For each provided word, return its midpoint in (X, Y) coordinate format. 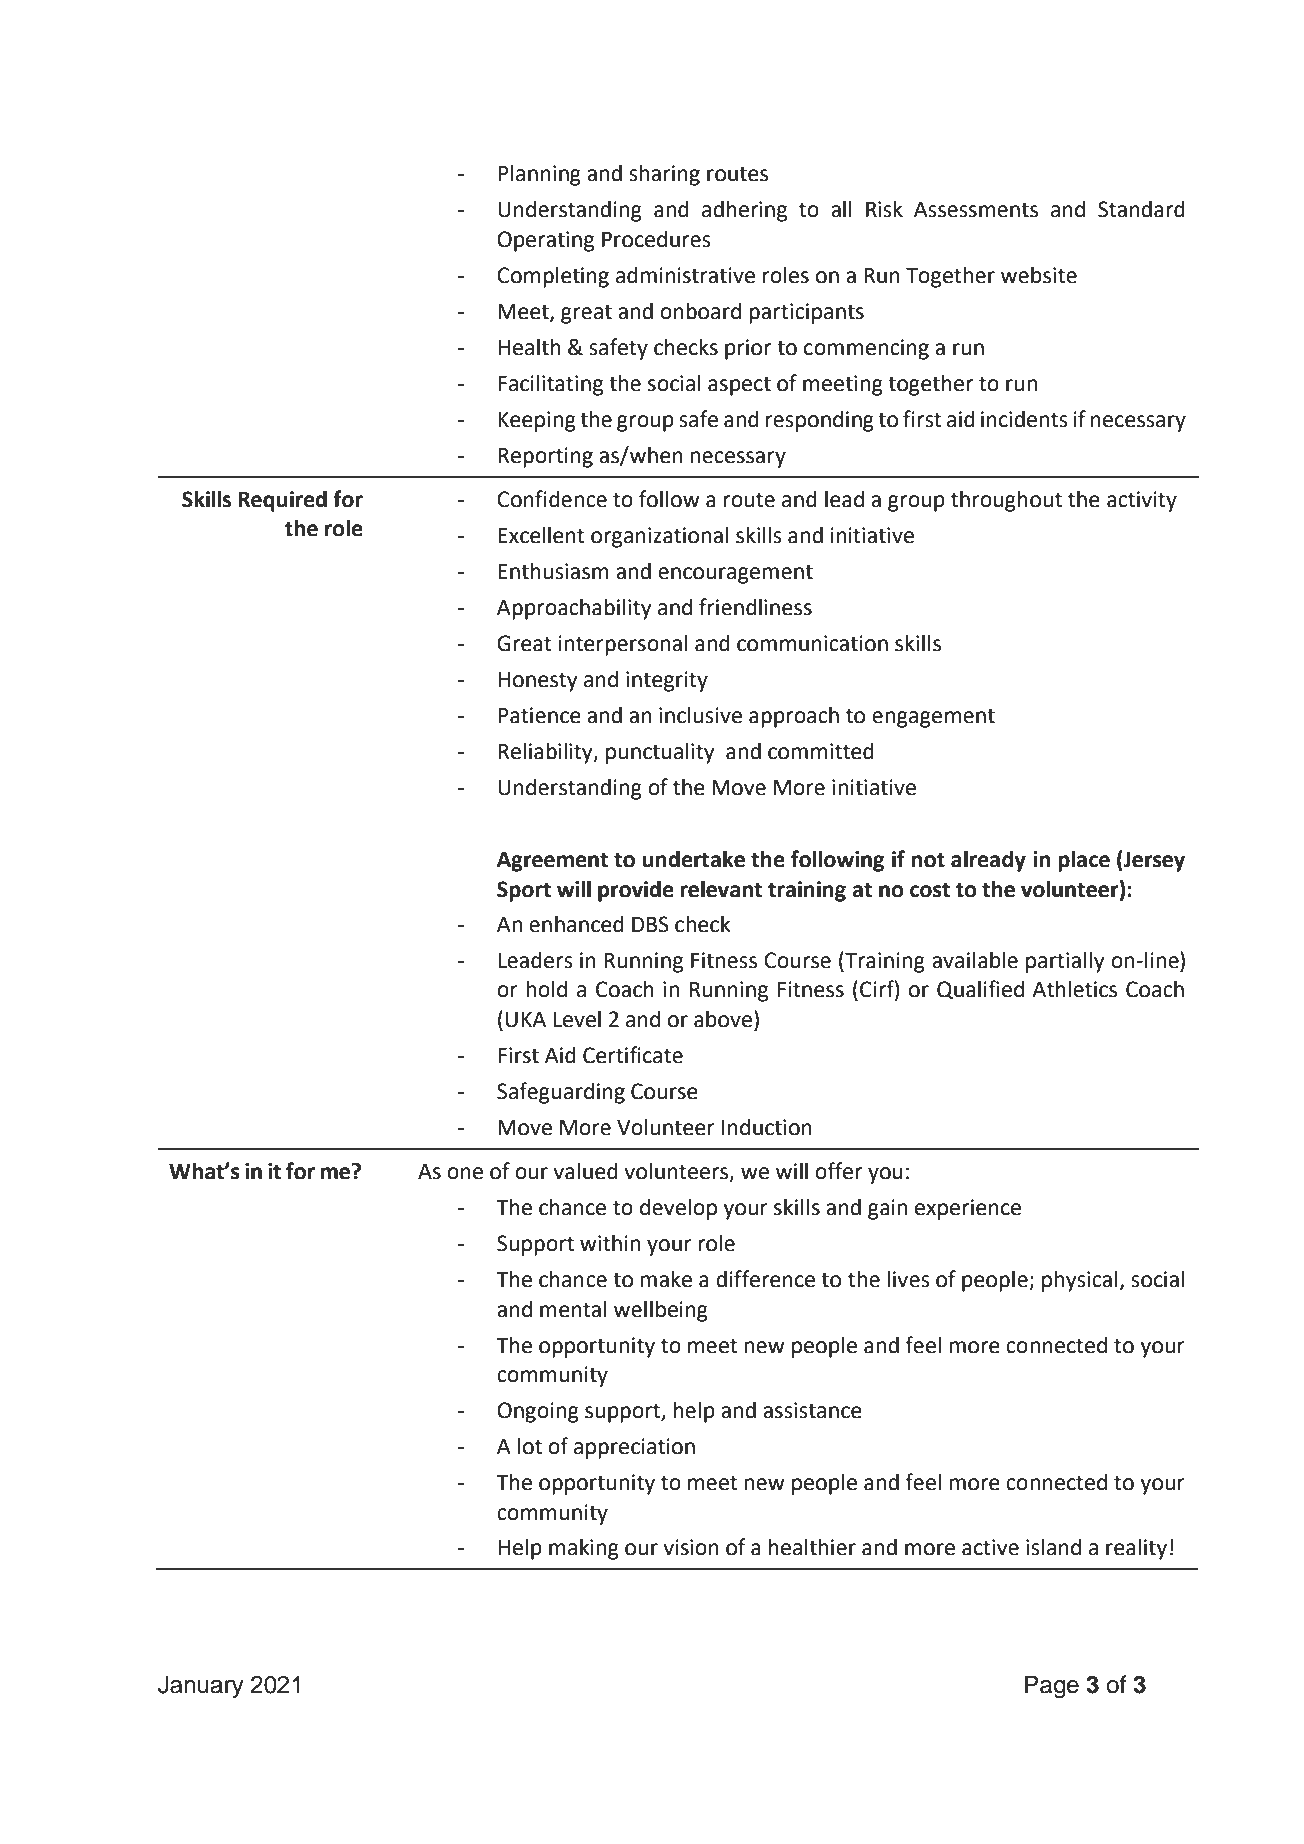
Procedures (656, 239)
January (201, 1686)
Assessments (976, 210)
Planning (539, 175)
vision (691, 1547)
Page (1052, 1687)
